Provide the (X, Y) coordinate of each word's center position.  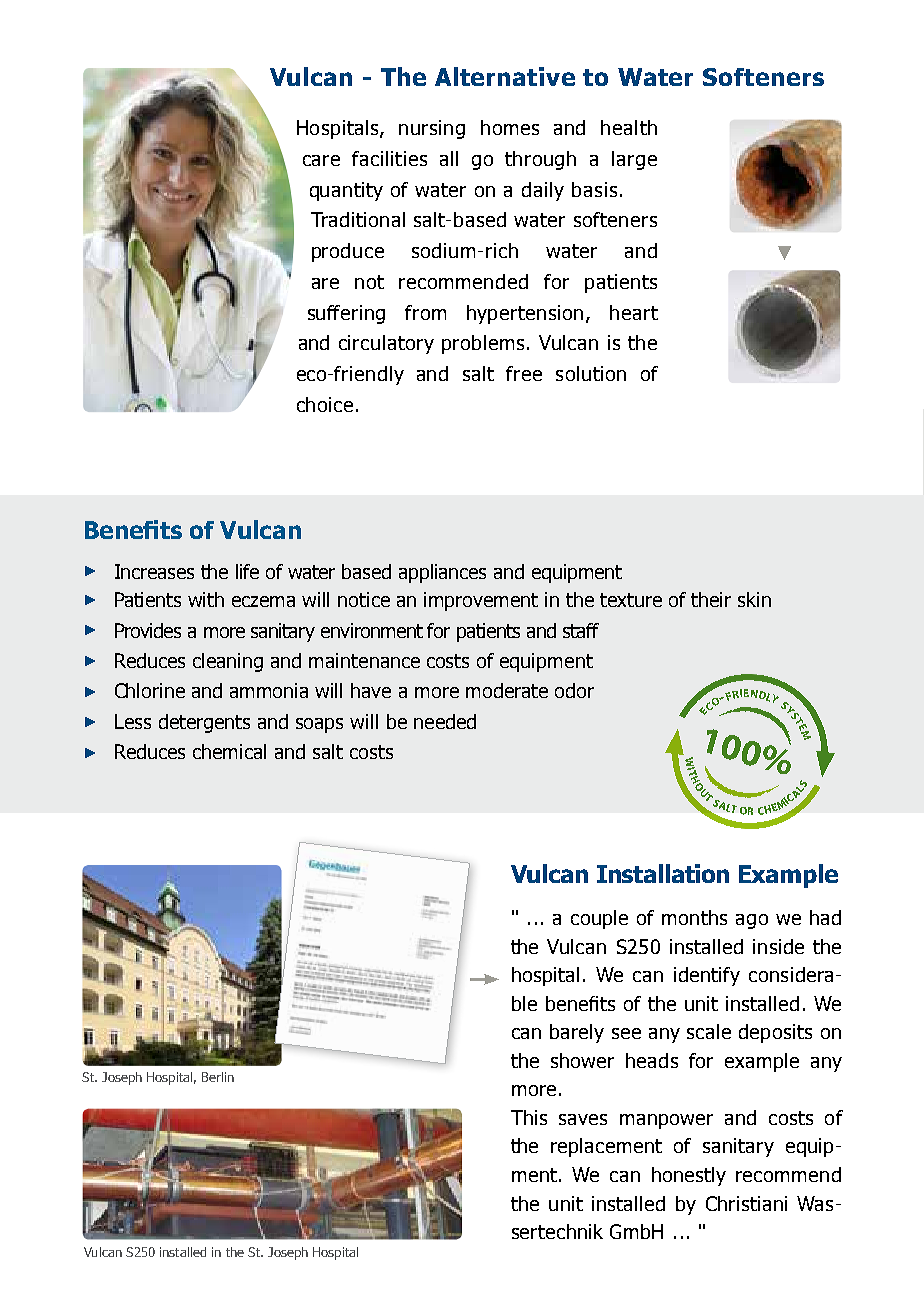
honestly (689, 1176)
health (629, 127)
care (321, 160)
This (529, 1117)
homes (510, 127)
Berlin (218, 1077)
